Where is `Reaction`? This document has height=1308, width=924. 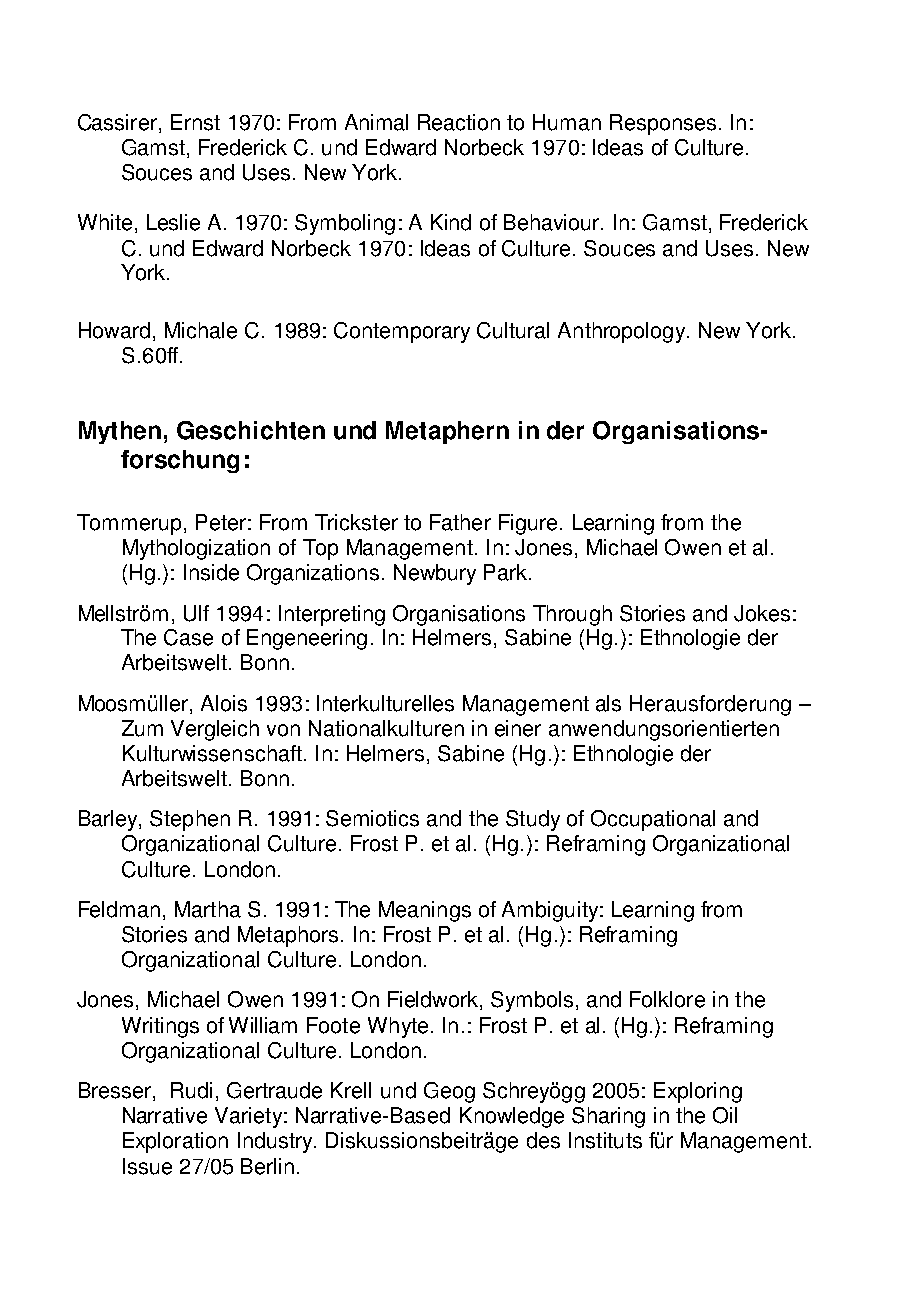 Reaction is located at coordinates (459, 122).
